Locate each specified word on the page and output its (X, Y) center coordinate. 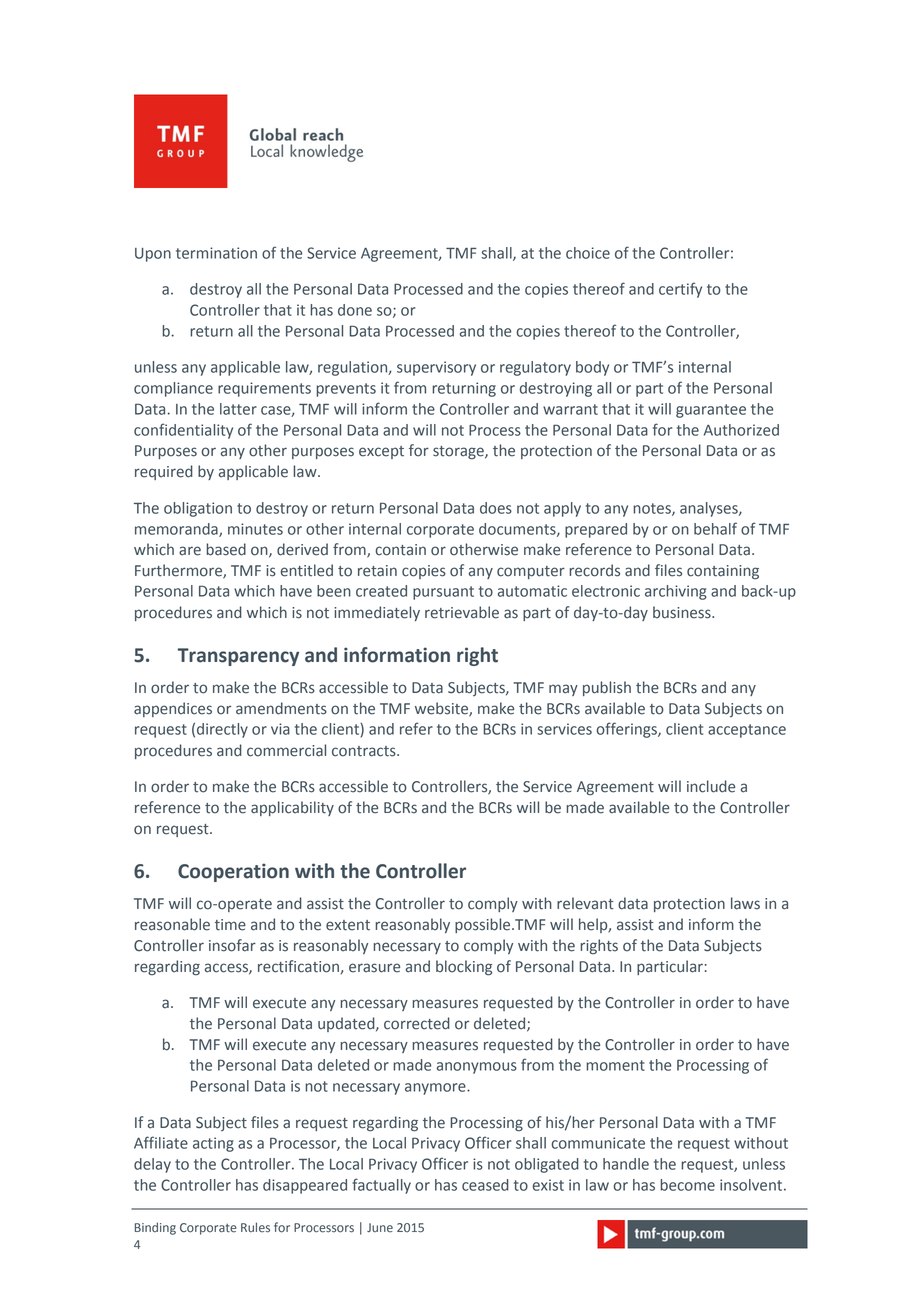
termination (216, 253)
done (355, 310)
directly (222, 730)
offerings (627, 730)
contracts (365, 751)
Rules (255, 1227)
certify (680, 290)
